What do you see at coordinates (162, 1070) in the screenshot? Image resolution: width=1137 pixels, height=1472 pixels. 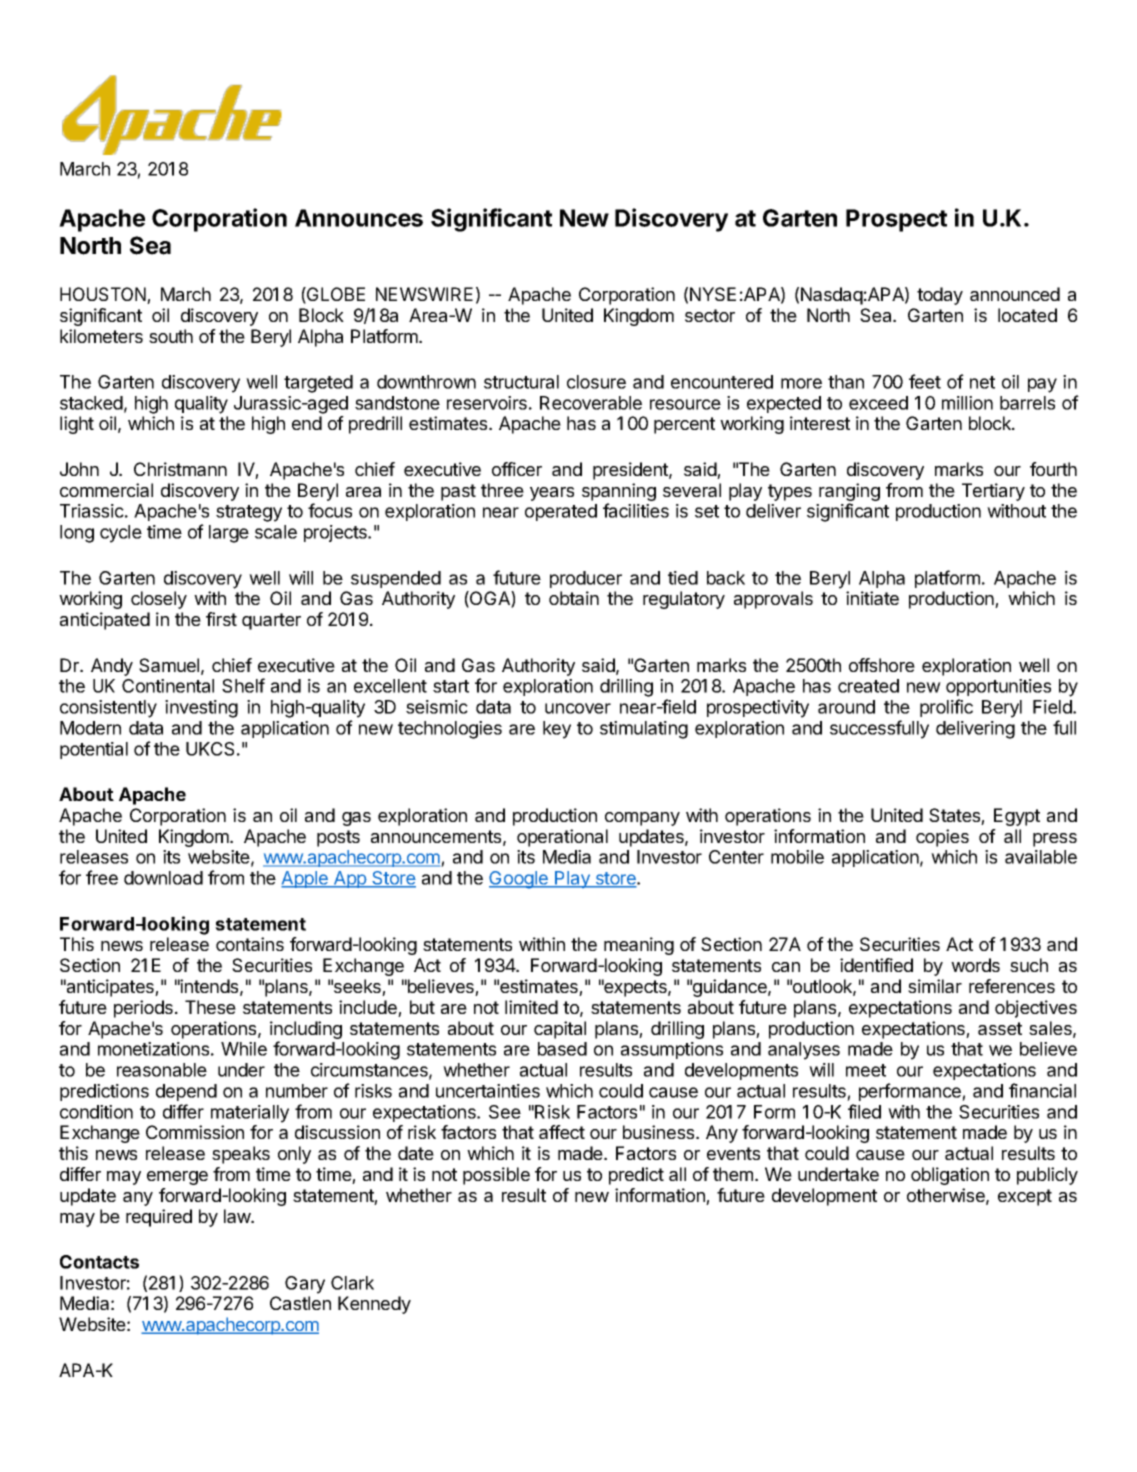 I see `reasonable` at bounding box center [162, 1070].
